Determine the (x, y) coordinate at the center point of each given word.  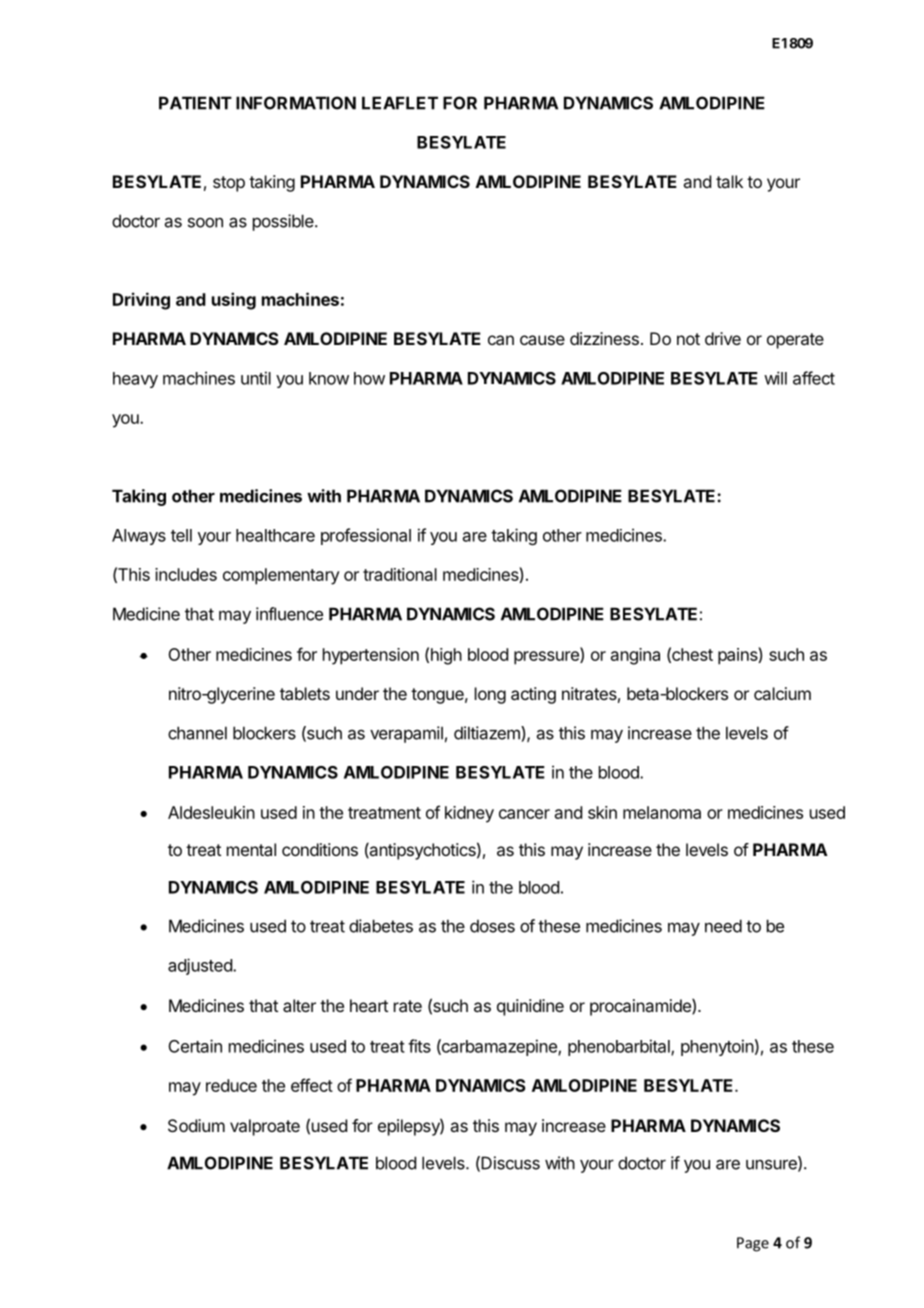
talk (729, 181)
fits (419, 1046)
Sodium (196, 1125)
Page (753, 1244)
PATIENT (195, 103)
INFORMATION (296, 103)
